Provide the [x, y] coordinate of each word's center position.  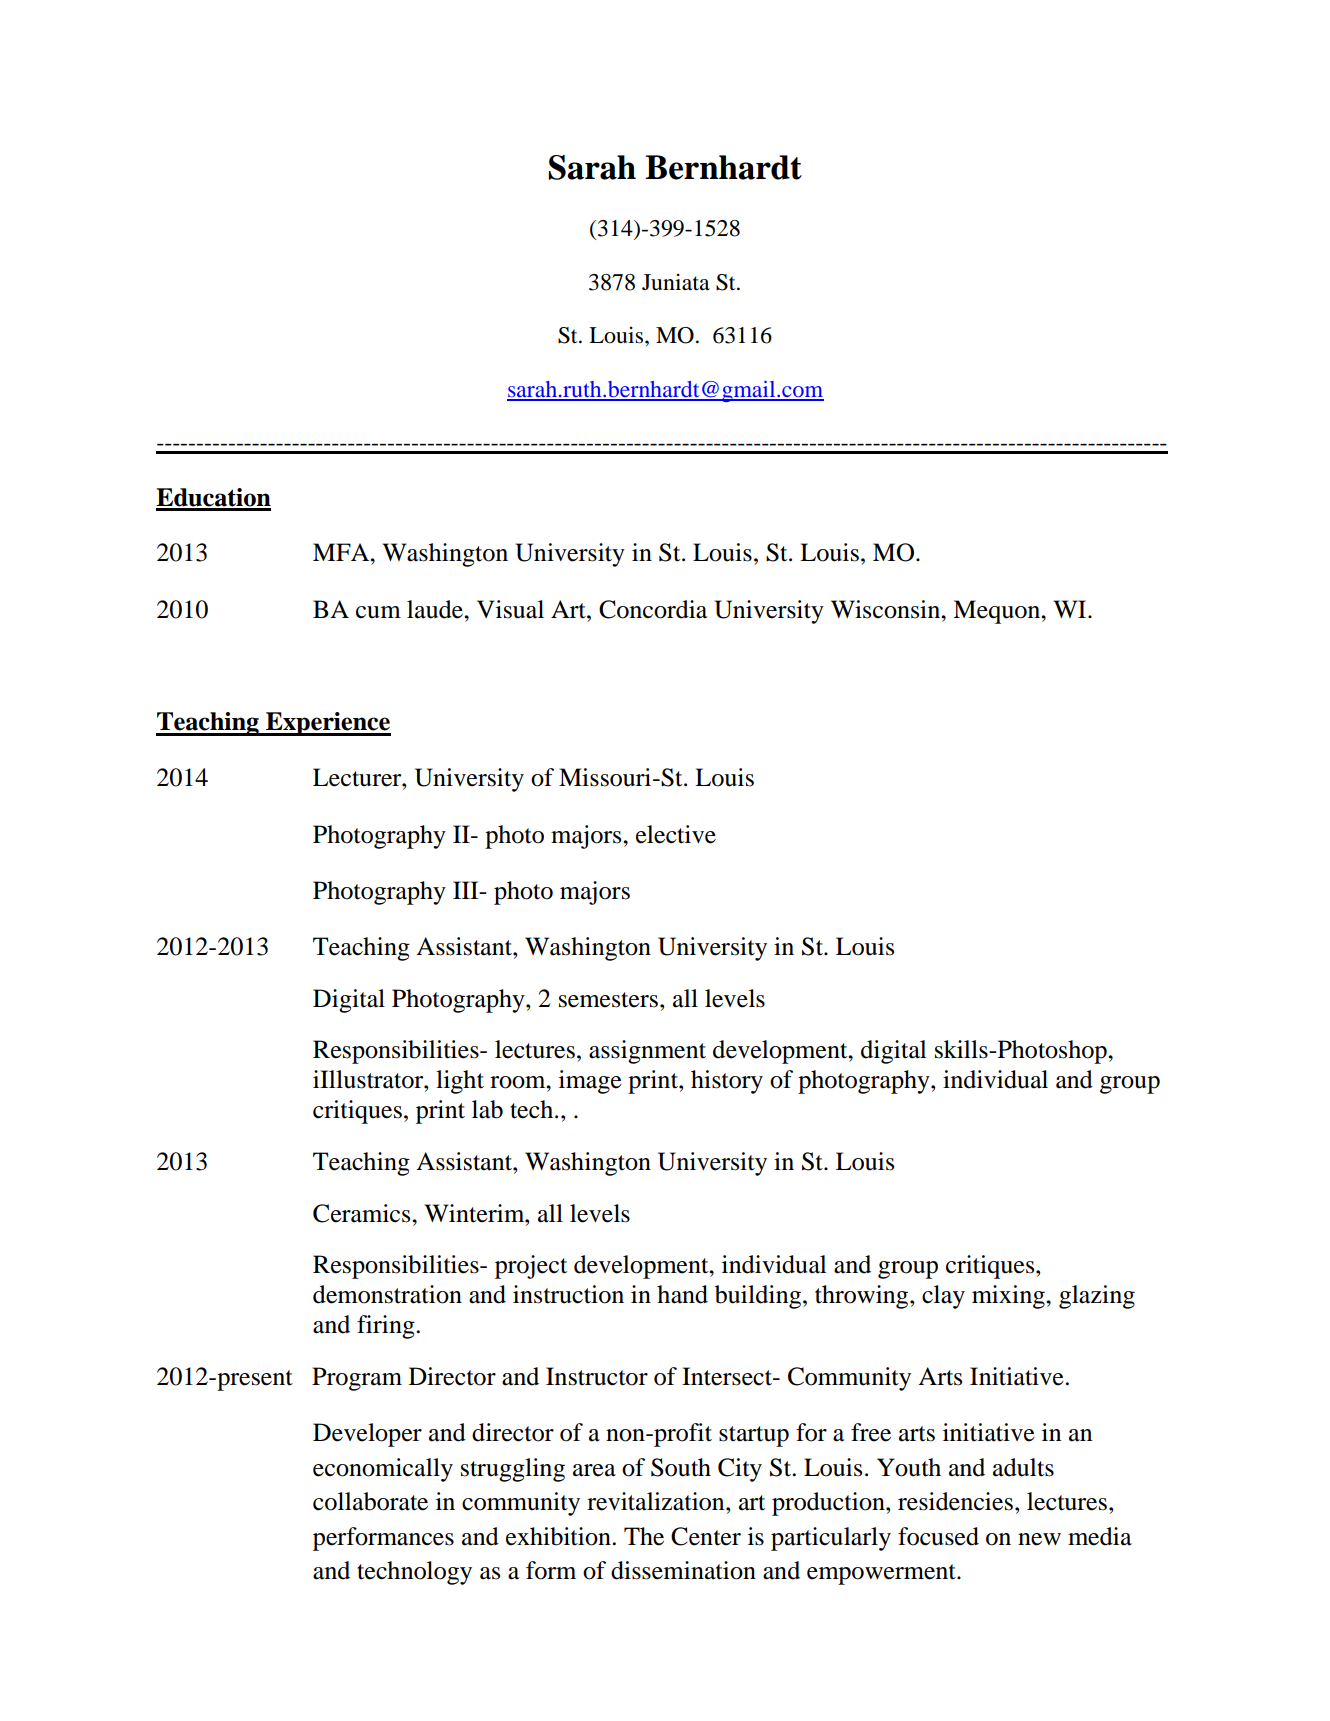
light [460, 1082]
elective [676, 834]
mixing [1009, 1297]
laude [436, 609]
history [727, 1082]
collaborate [370, 1501]
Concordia [653, 609]
